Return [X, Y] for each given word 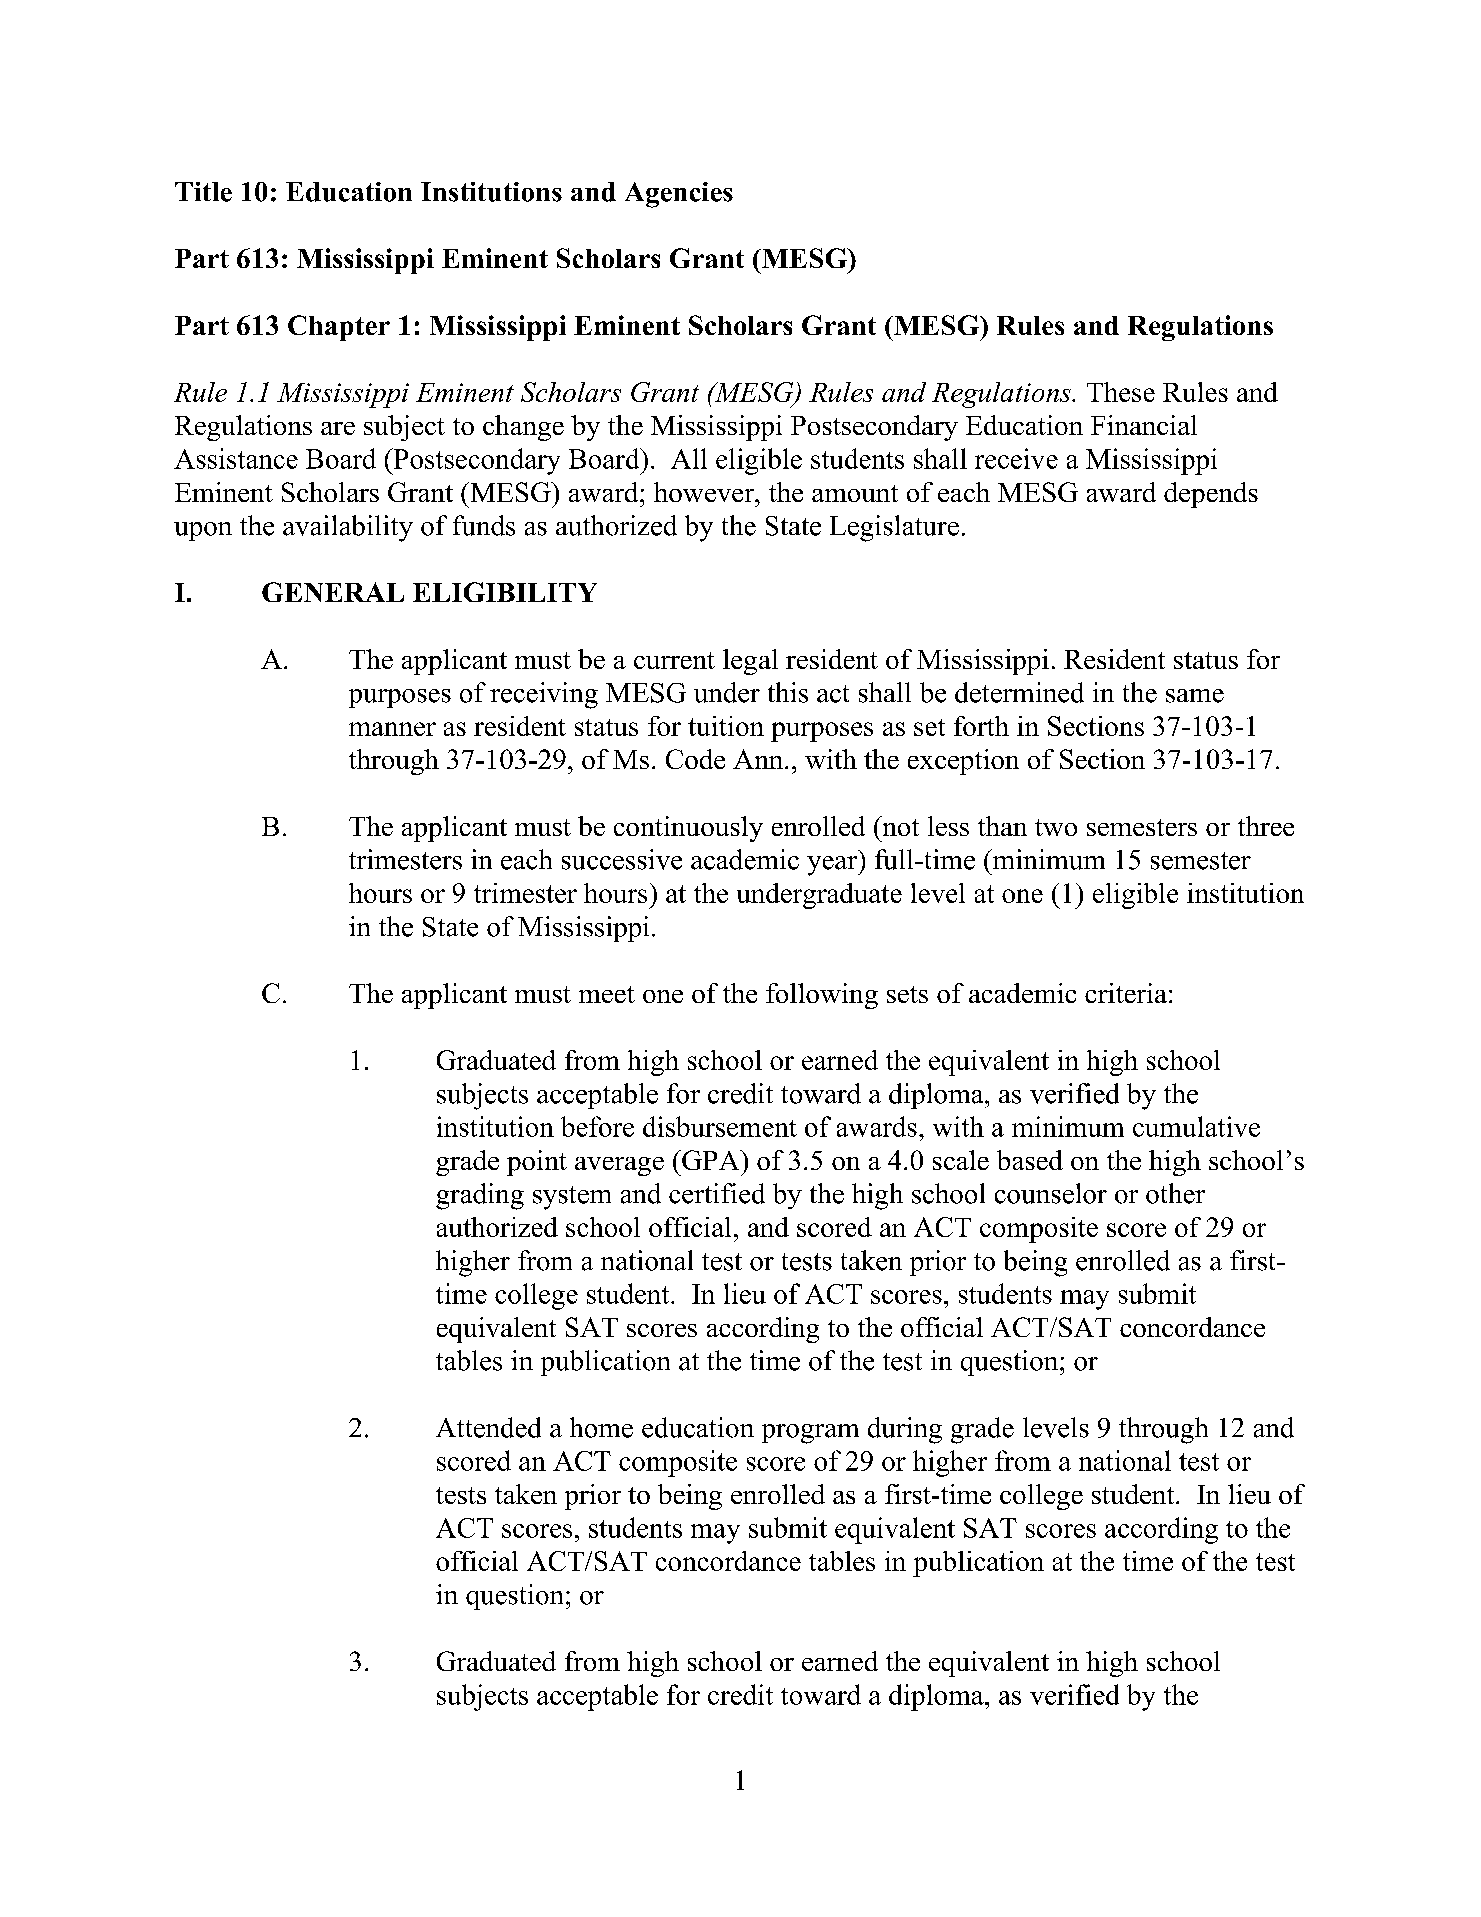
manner [392, 729]
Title [203, 192]
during [905, 1430]
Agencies [679, 195]
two [1056, 827]
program [810, 1434]
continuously [688, 829]
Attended [488, 1427]
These [1121, 392]
